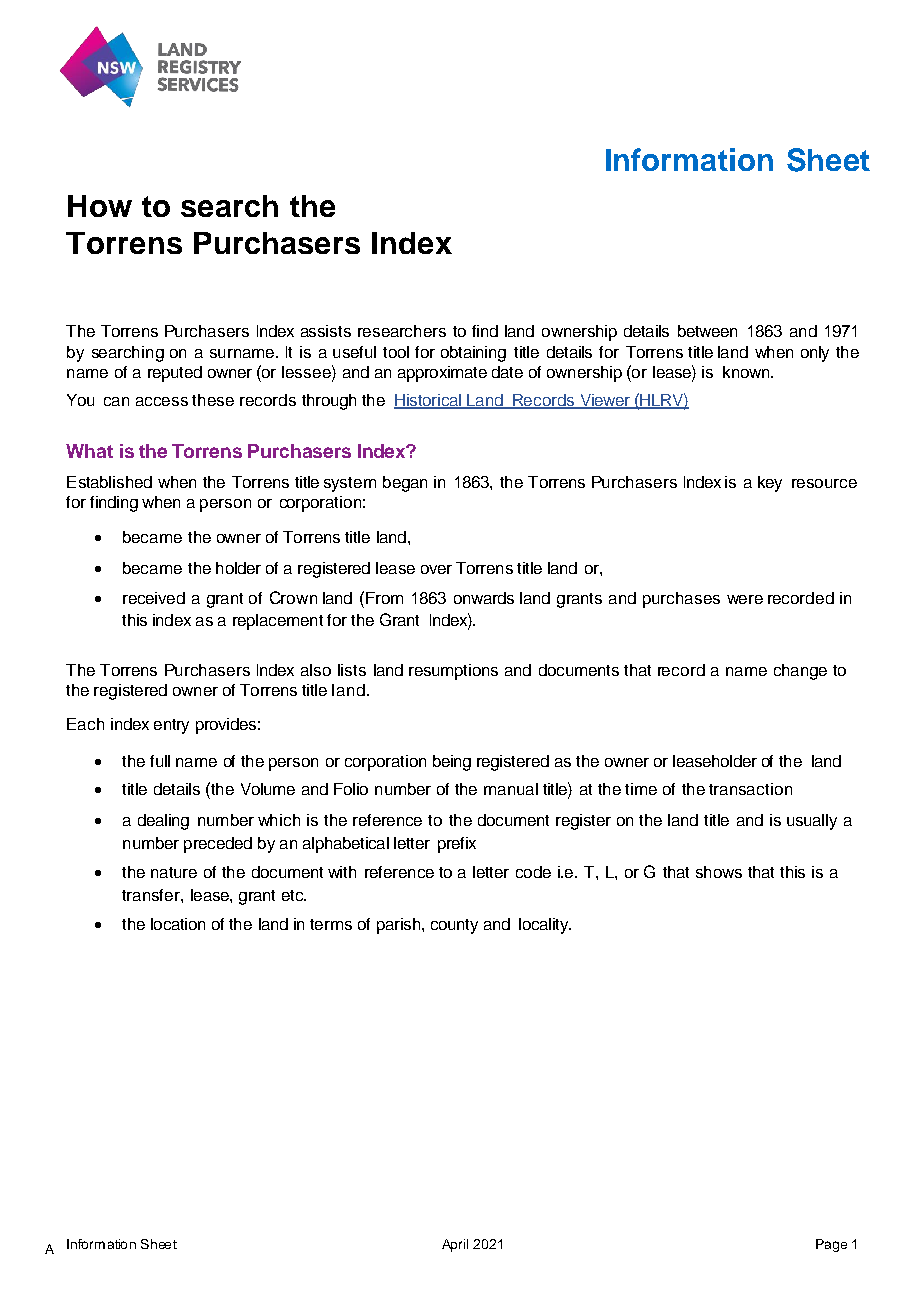 This page has width=924, height=1308. I want to click on onwards, so click(484, 598).
